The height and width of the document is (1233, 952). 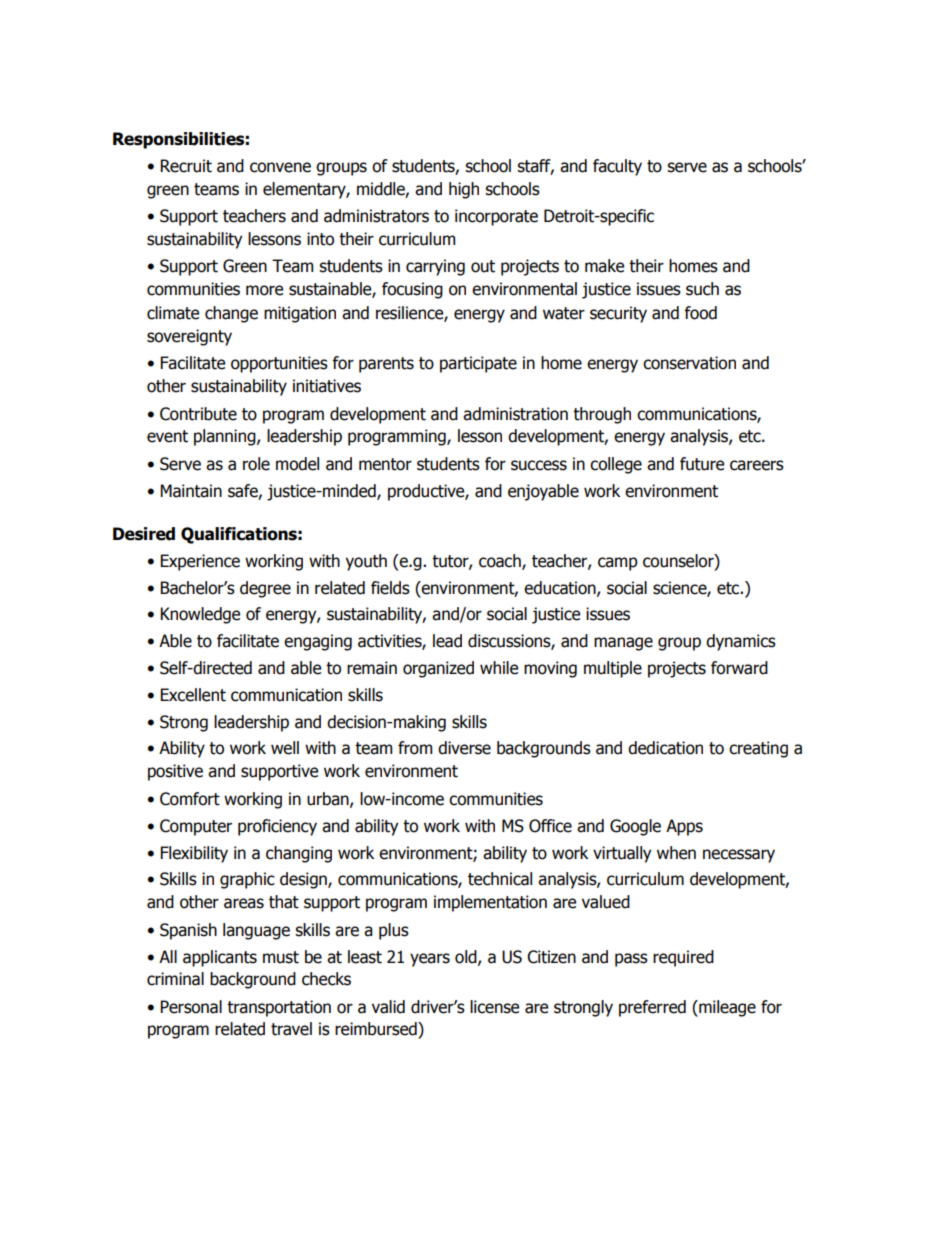 What do you see at coordinates (464, 190) in the document?
I see `high` at bounding box center [464, 190].
